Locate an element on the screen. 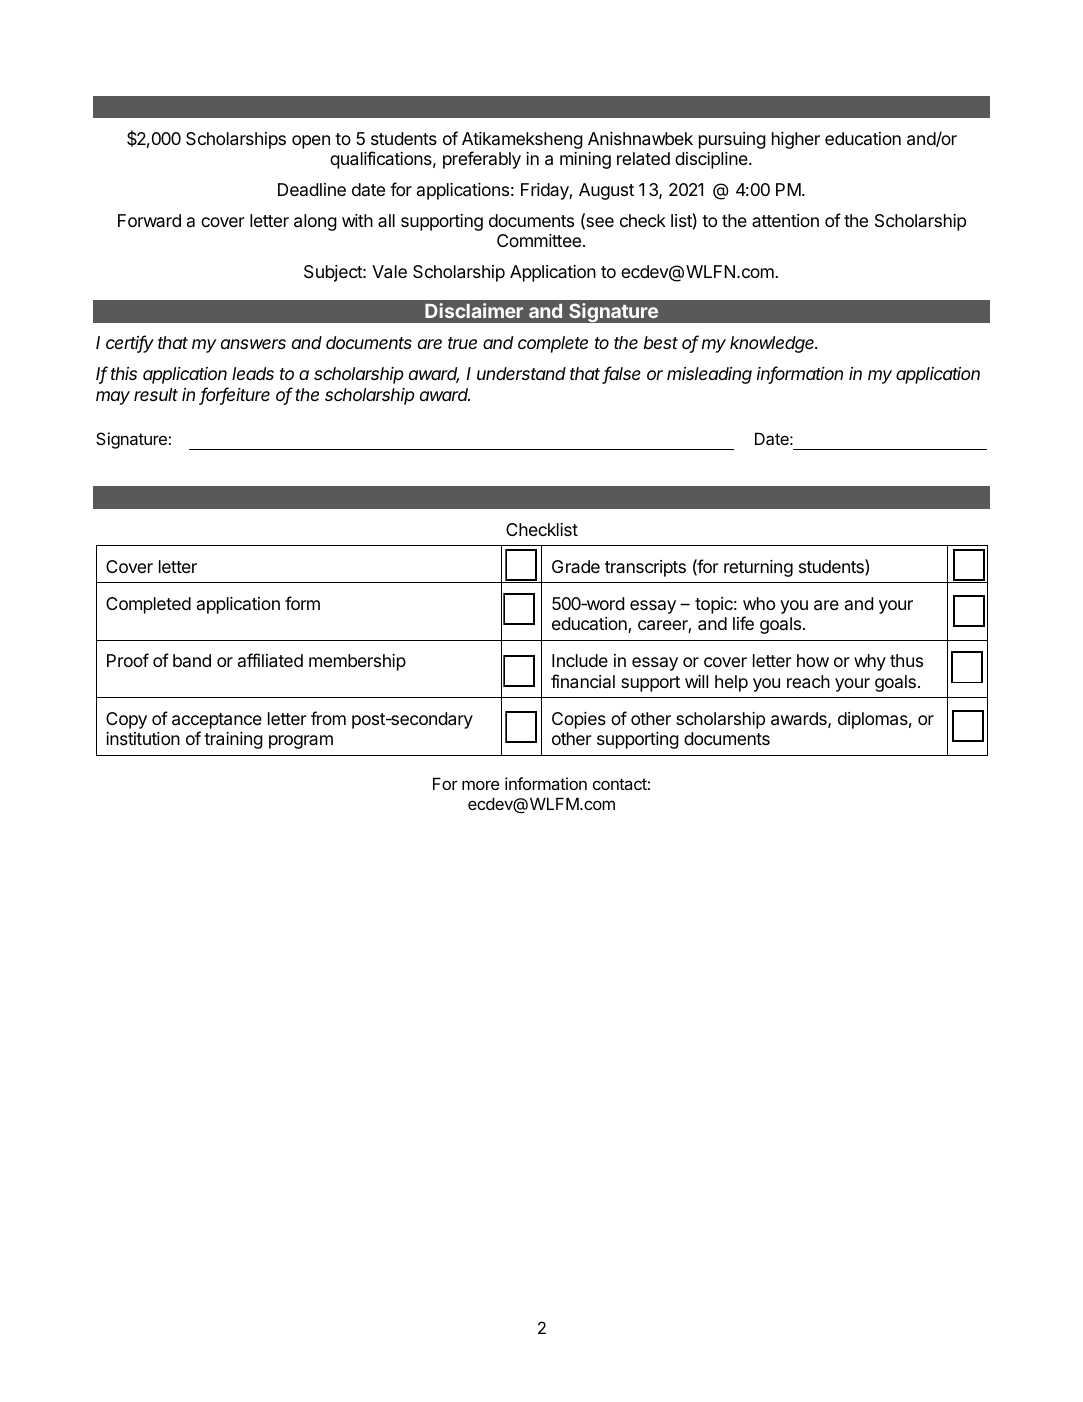 The height and width of the screenshot is (1402, 1083). answers is located at coordinates (253, 344).
